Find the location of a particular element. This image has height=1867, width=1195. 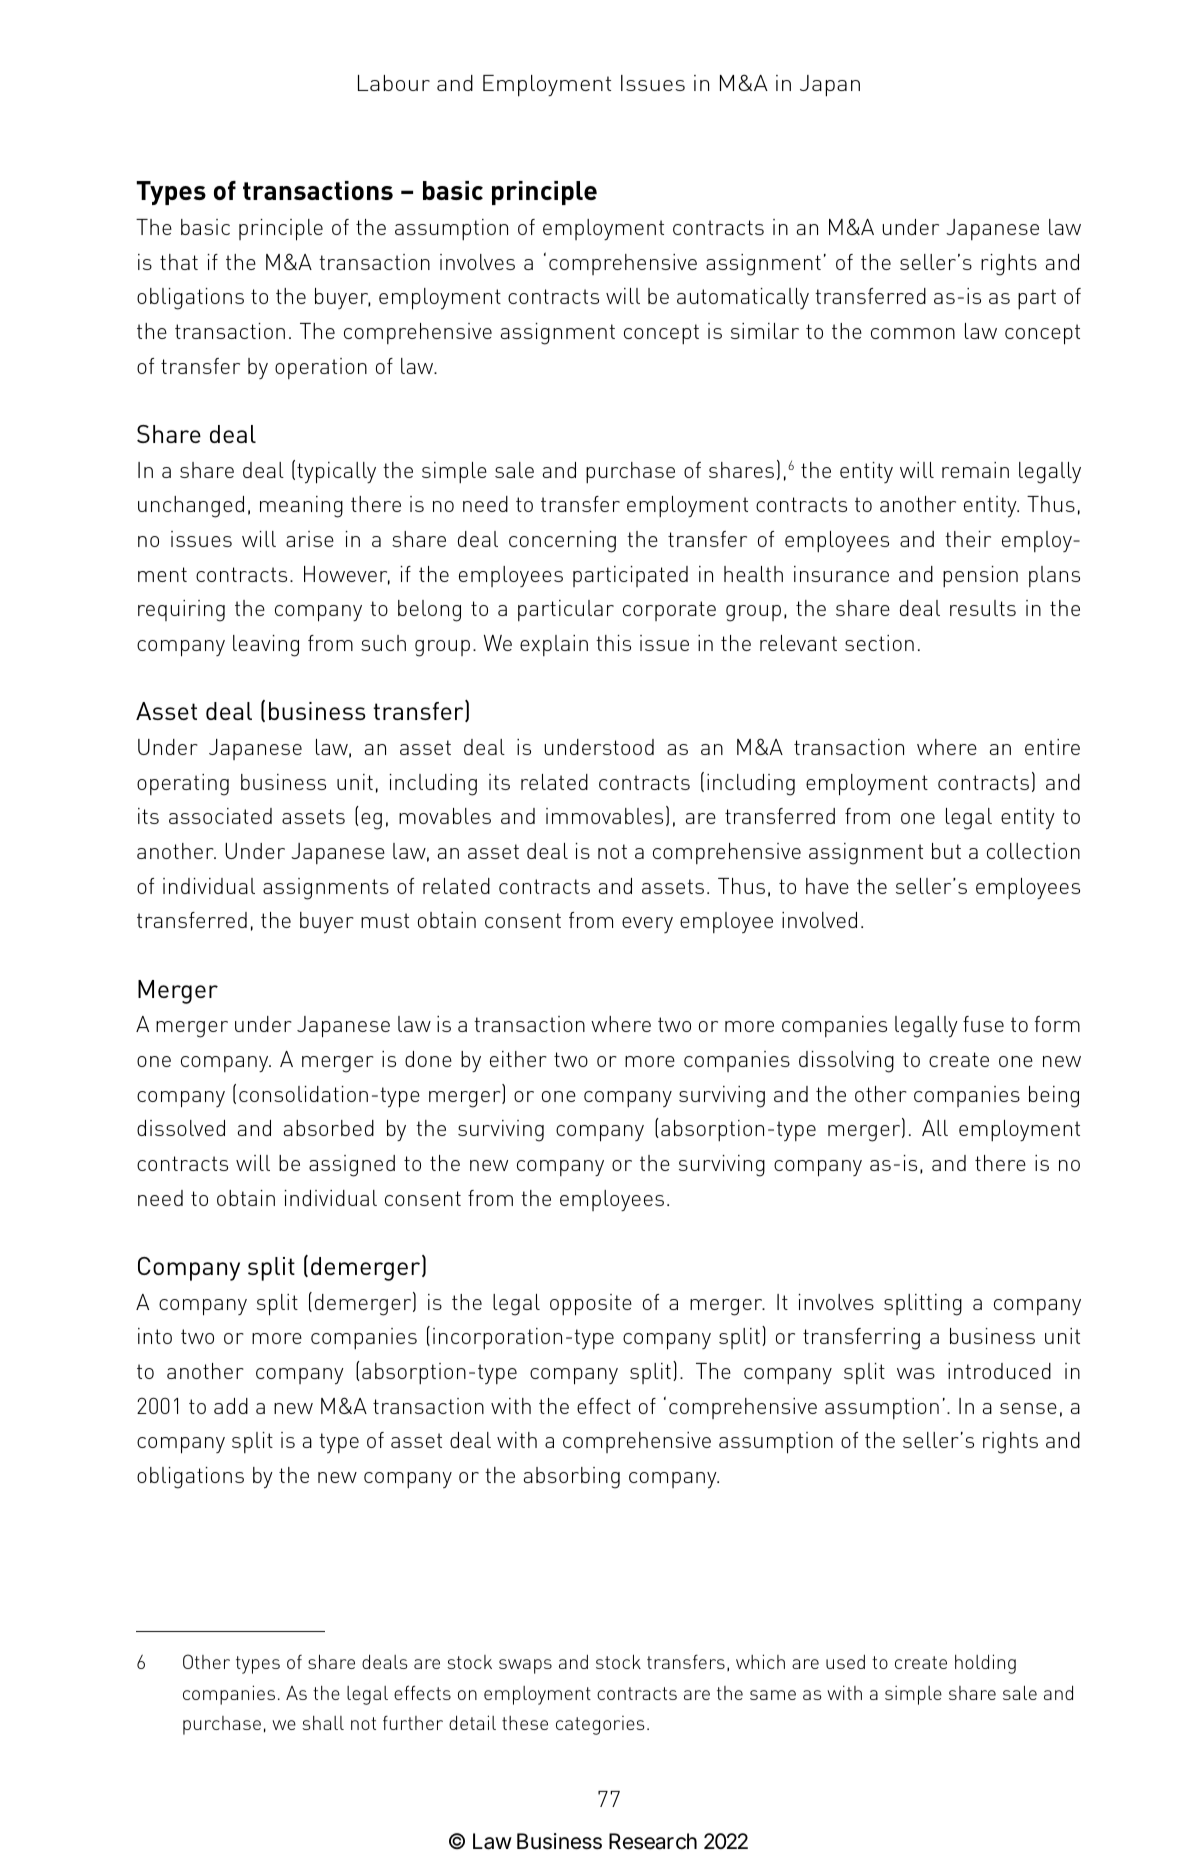

automatically is located at coordinates (743, 298).
